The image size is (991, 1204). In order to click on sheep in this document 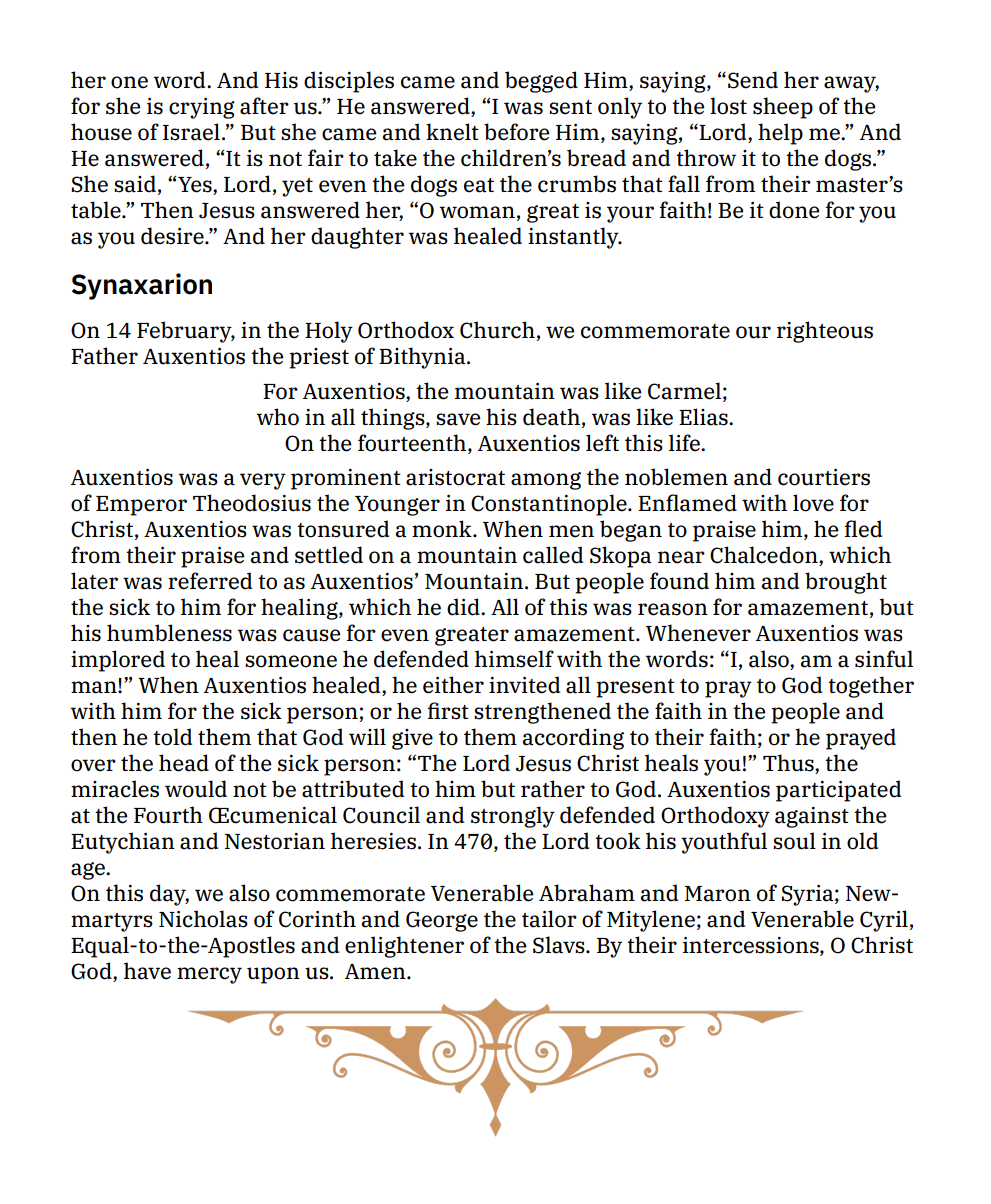, I will do `click(783, 108)`.
